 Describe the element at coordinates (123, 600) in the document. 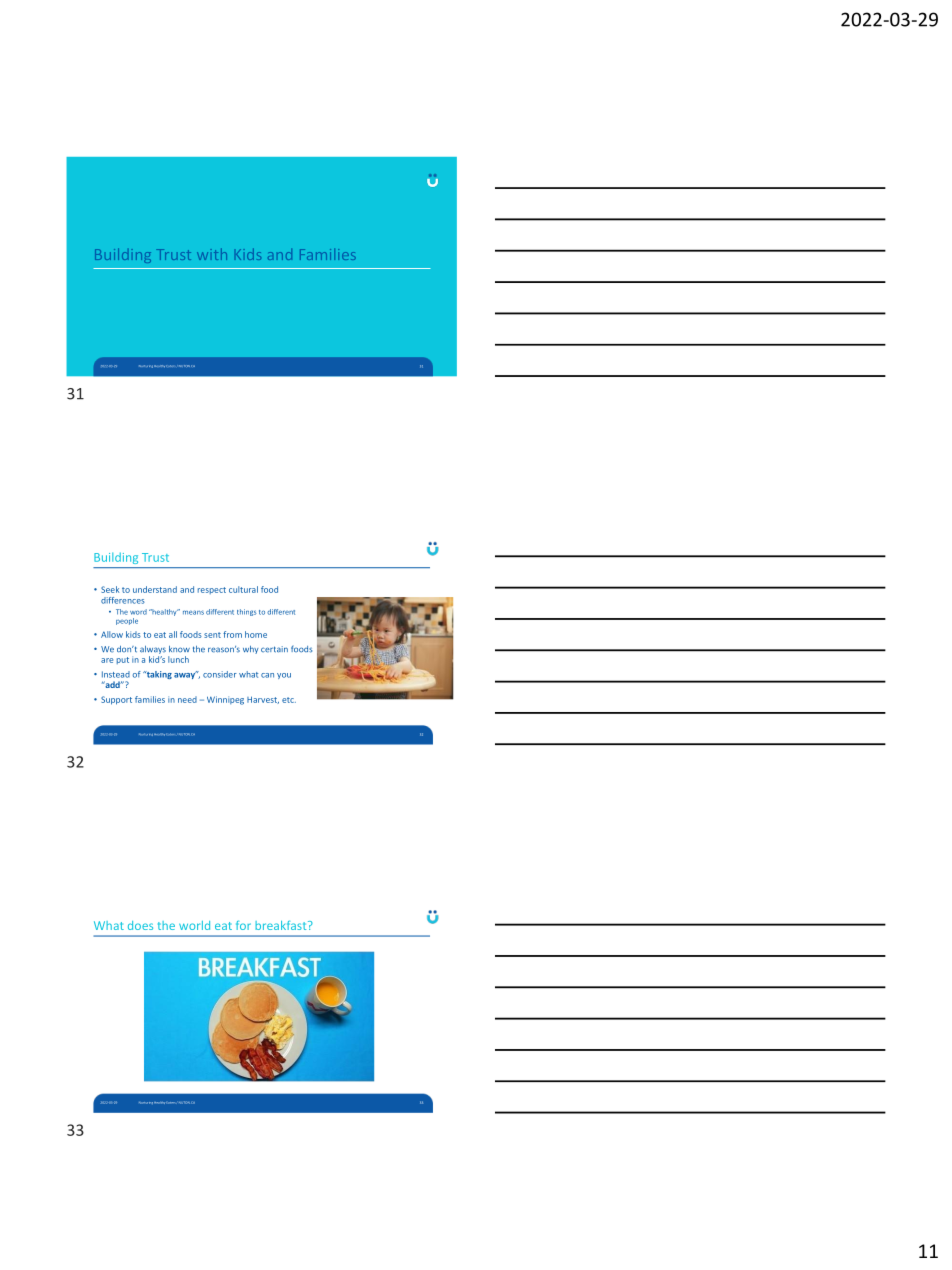

I see `differences` at that location.
